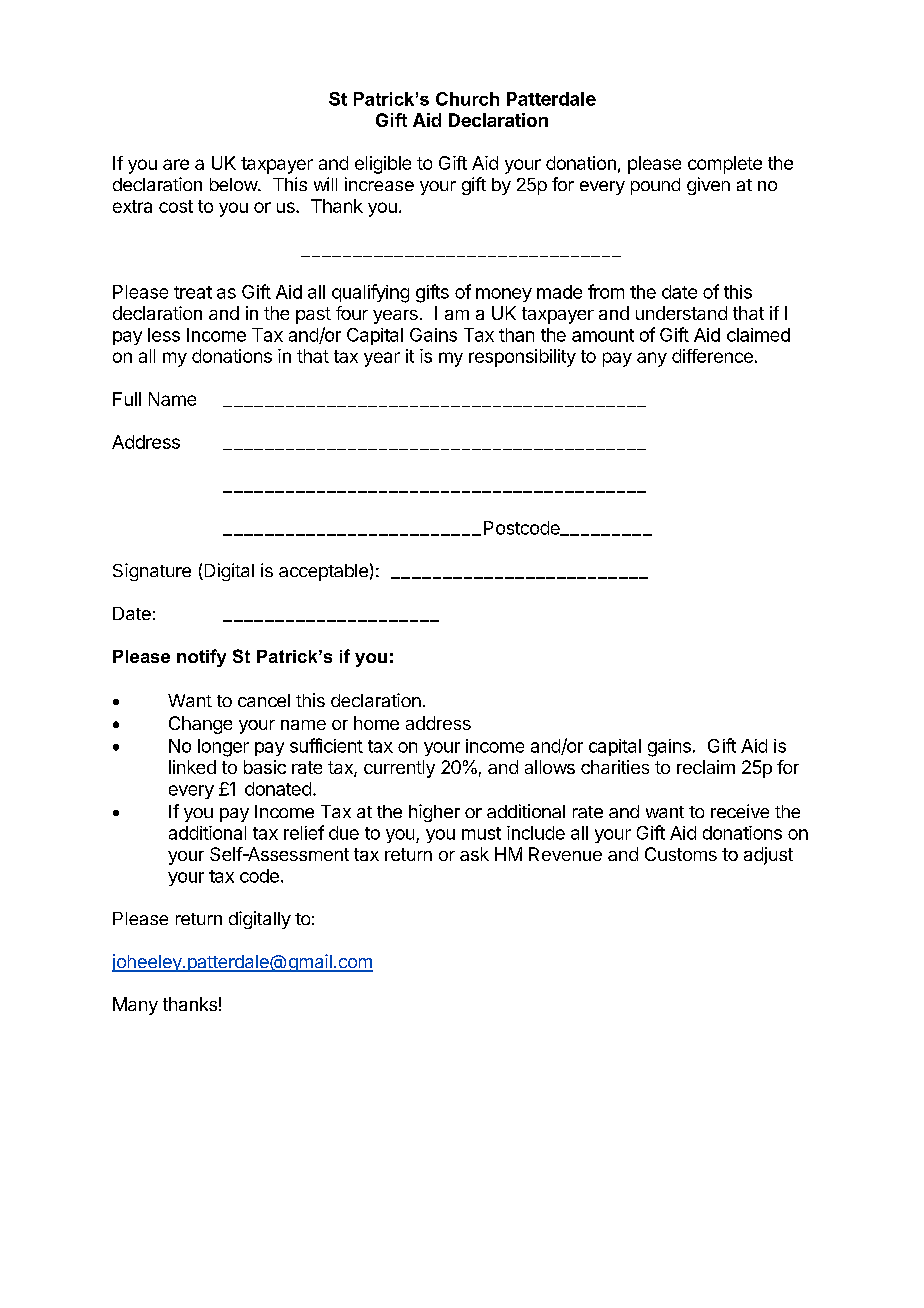  Describe the element at coordinates (712, 356) in the document. I see `difference` at that location.
